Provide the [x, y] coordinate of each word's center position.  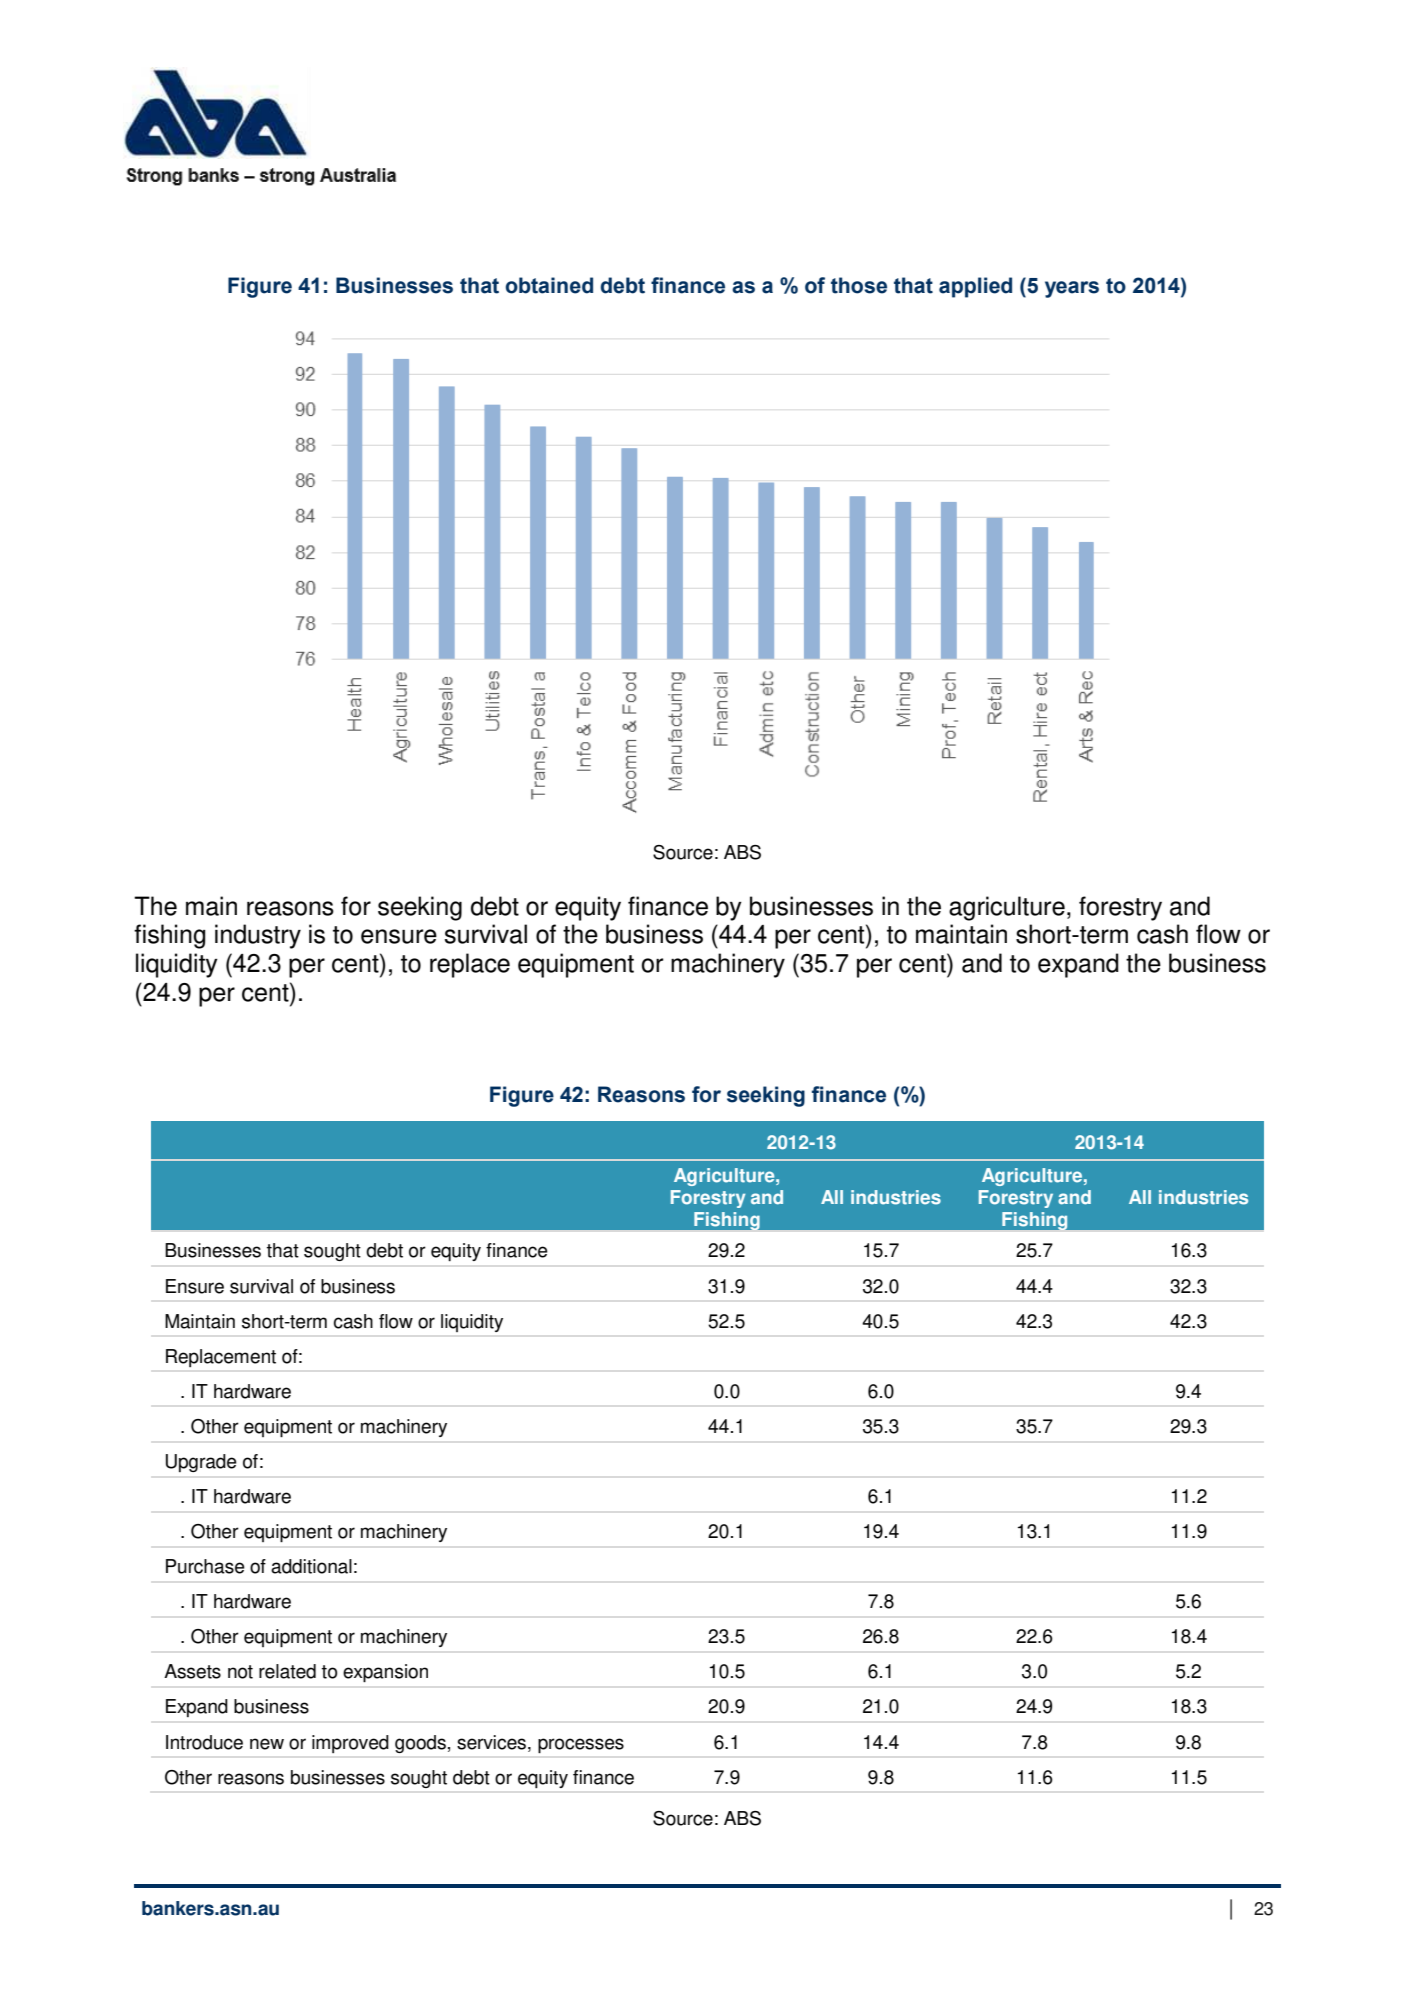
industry [258, 936]
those [859, 285]
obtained [549, 285]
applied [975, 287]
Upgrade [201, 1463]
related [287, 1671]
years [1072, 289]
